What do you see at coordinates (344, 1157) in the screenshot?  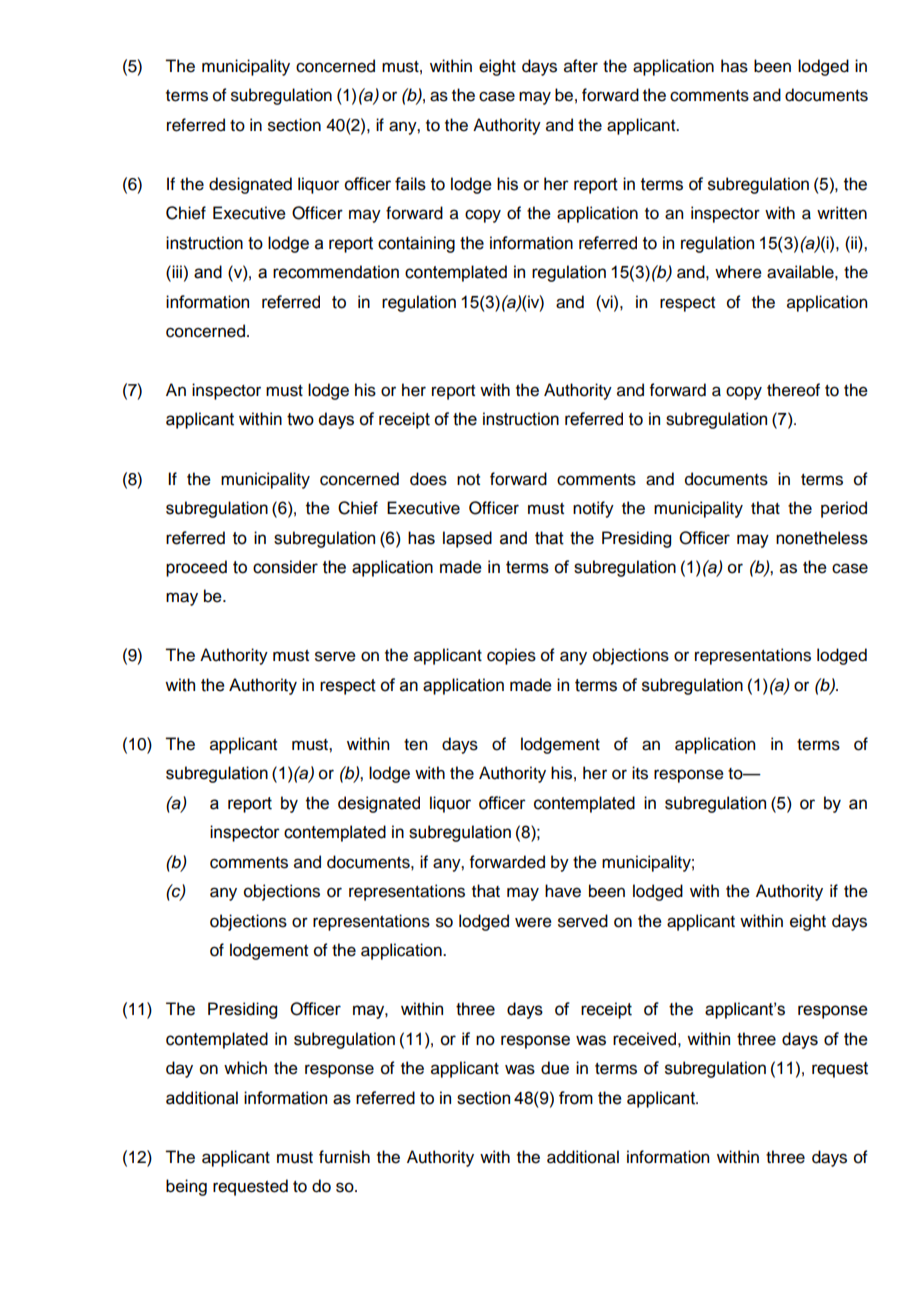 I see `furnish` at bounding box center [344, 1157].
